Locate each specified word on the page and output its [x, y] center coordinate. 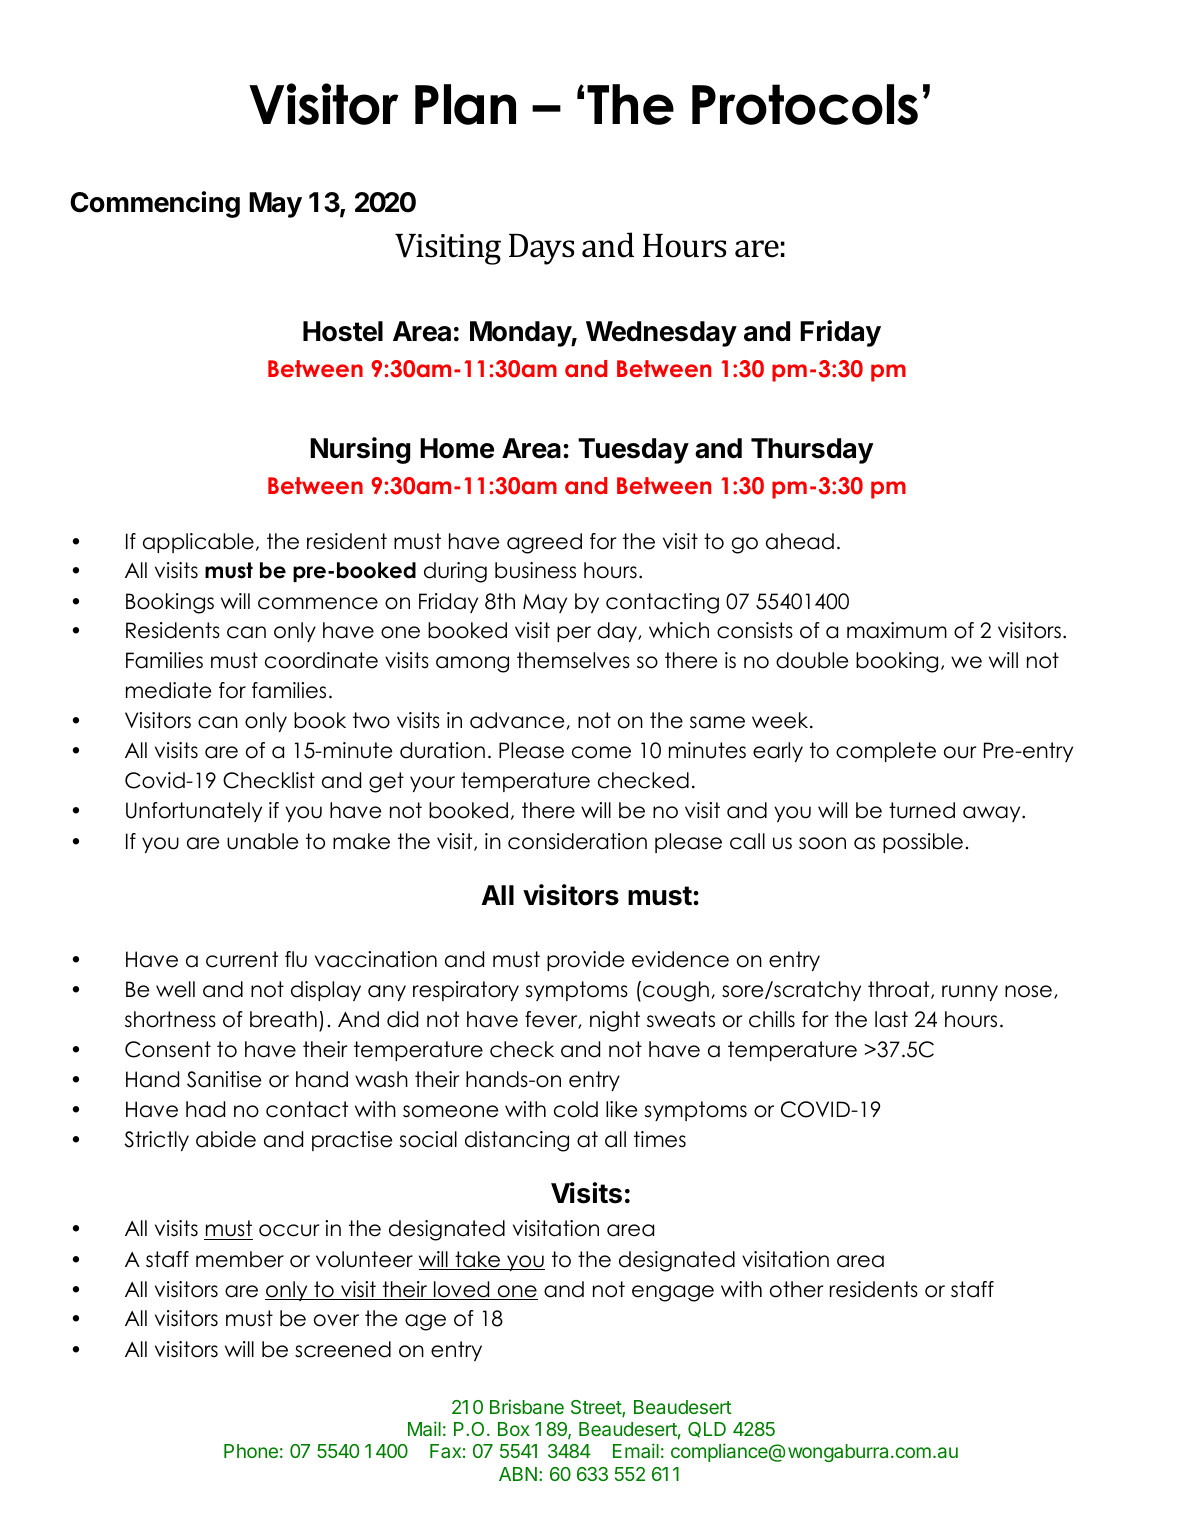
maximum [897, 630]
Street [597, 1408]
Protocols [805, 104]
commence [318, 603]
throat [900, 990]
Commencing [155, 204]
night [615, 1021]
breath [283, 1019]
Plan [465, 104]
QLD [707, 1430]
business [535, 570]
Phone [251, 1451]
